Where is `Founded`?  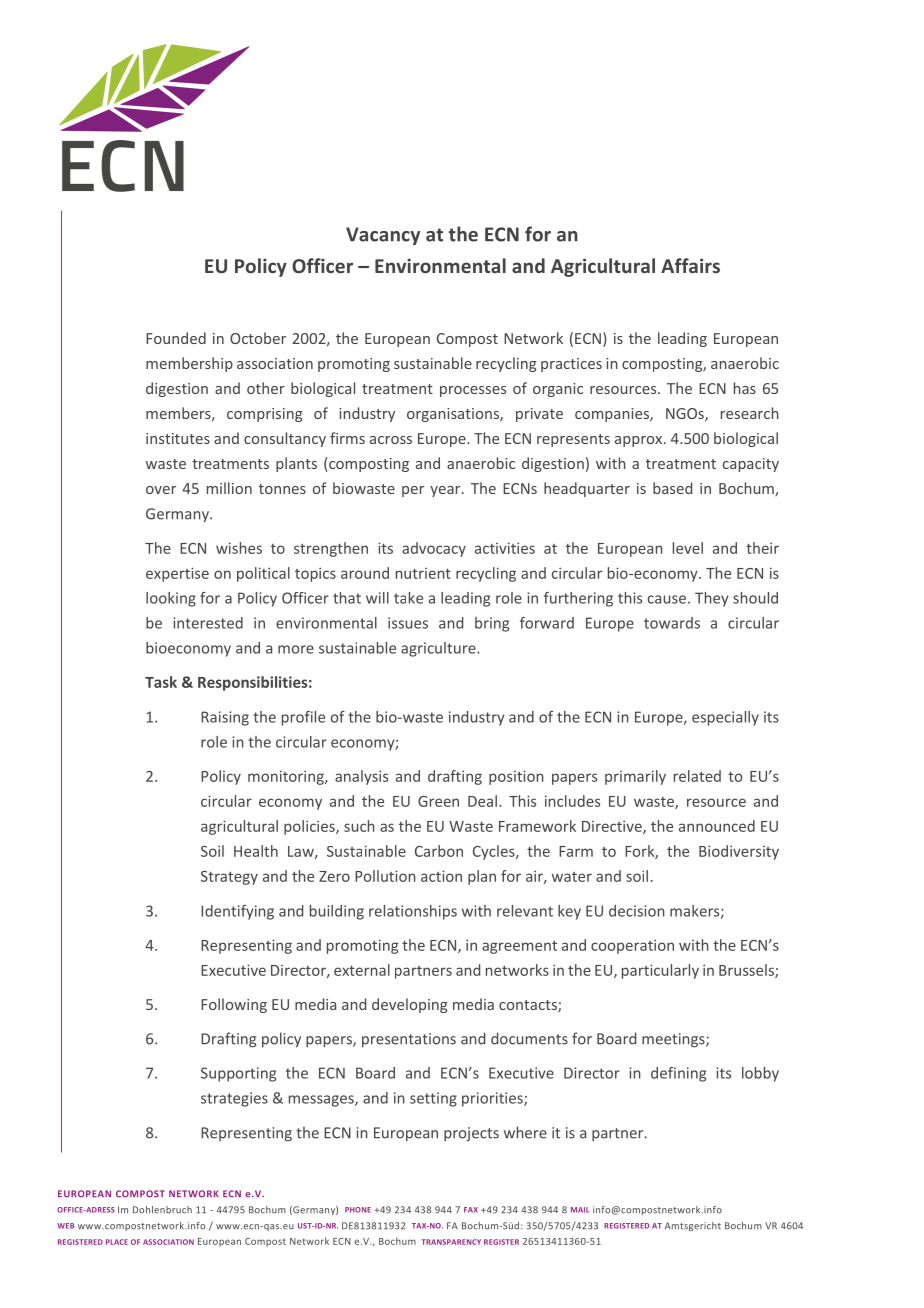 Founded is located at coordinates (176, 338).
